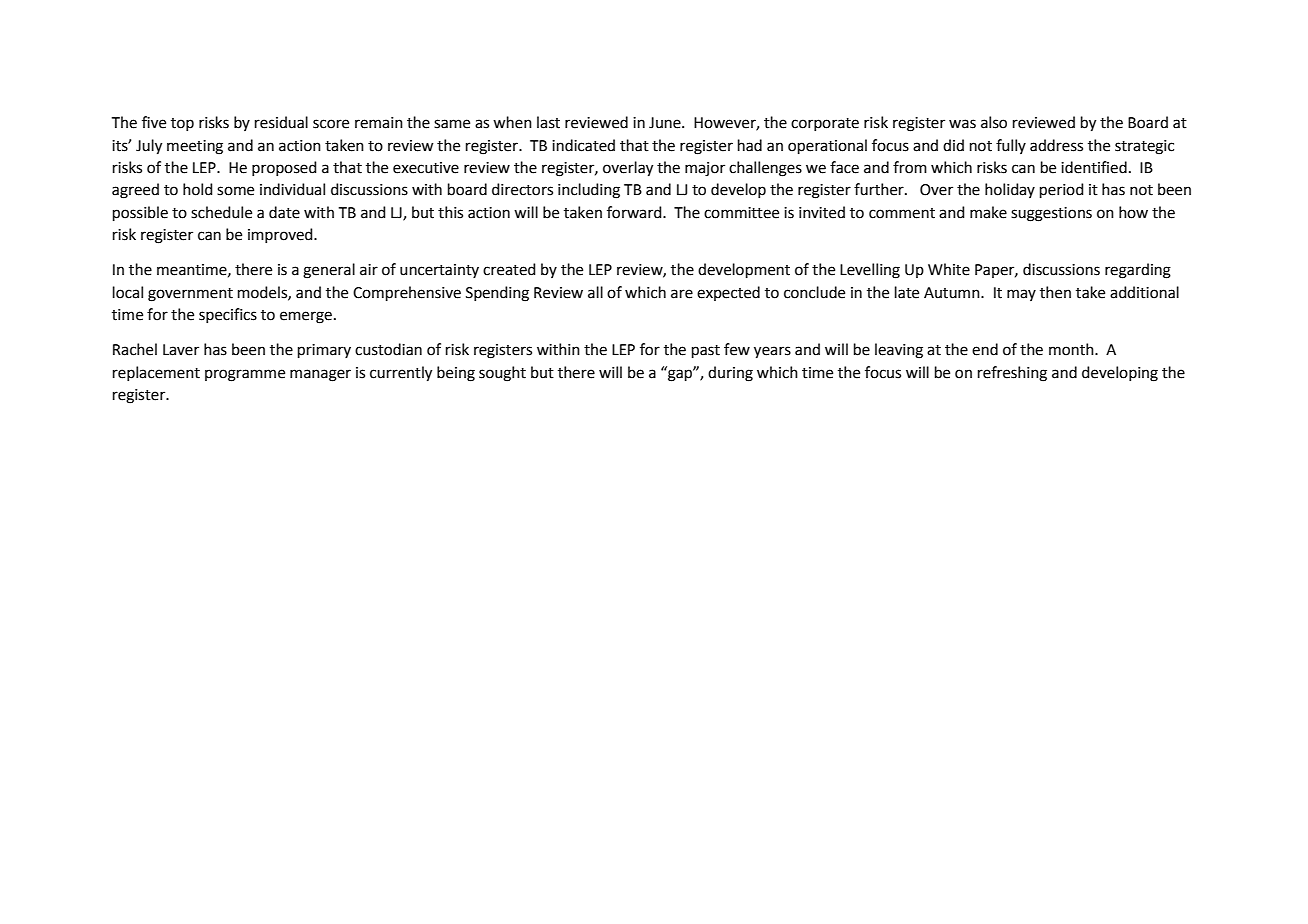 Image resolution: width=1308 pixels, height=924 pixels. I want to click on residual, so click(281, 122).
